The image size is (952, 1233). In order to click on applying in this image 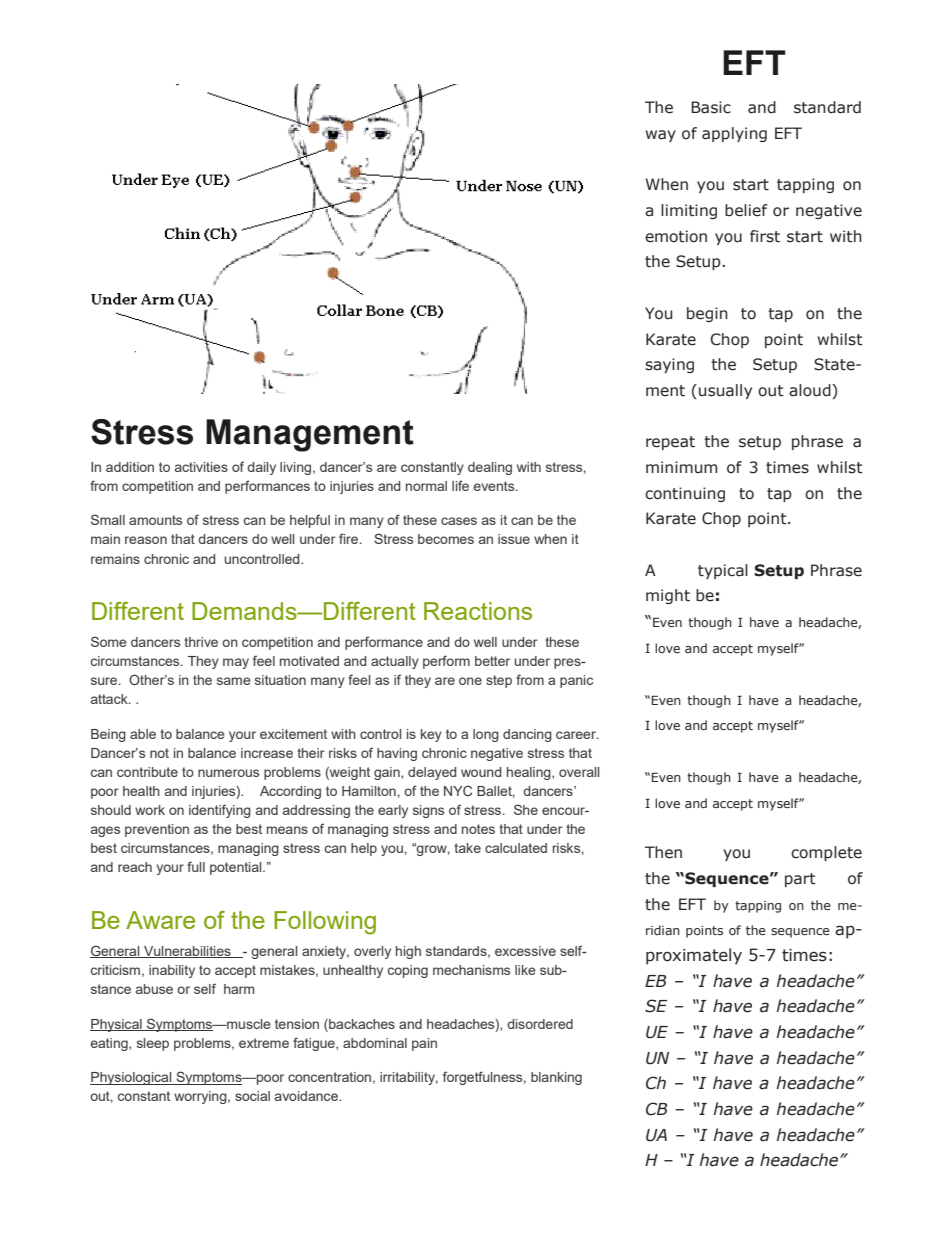, I will do `click(734, 134)`.
